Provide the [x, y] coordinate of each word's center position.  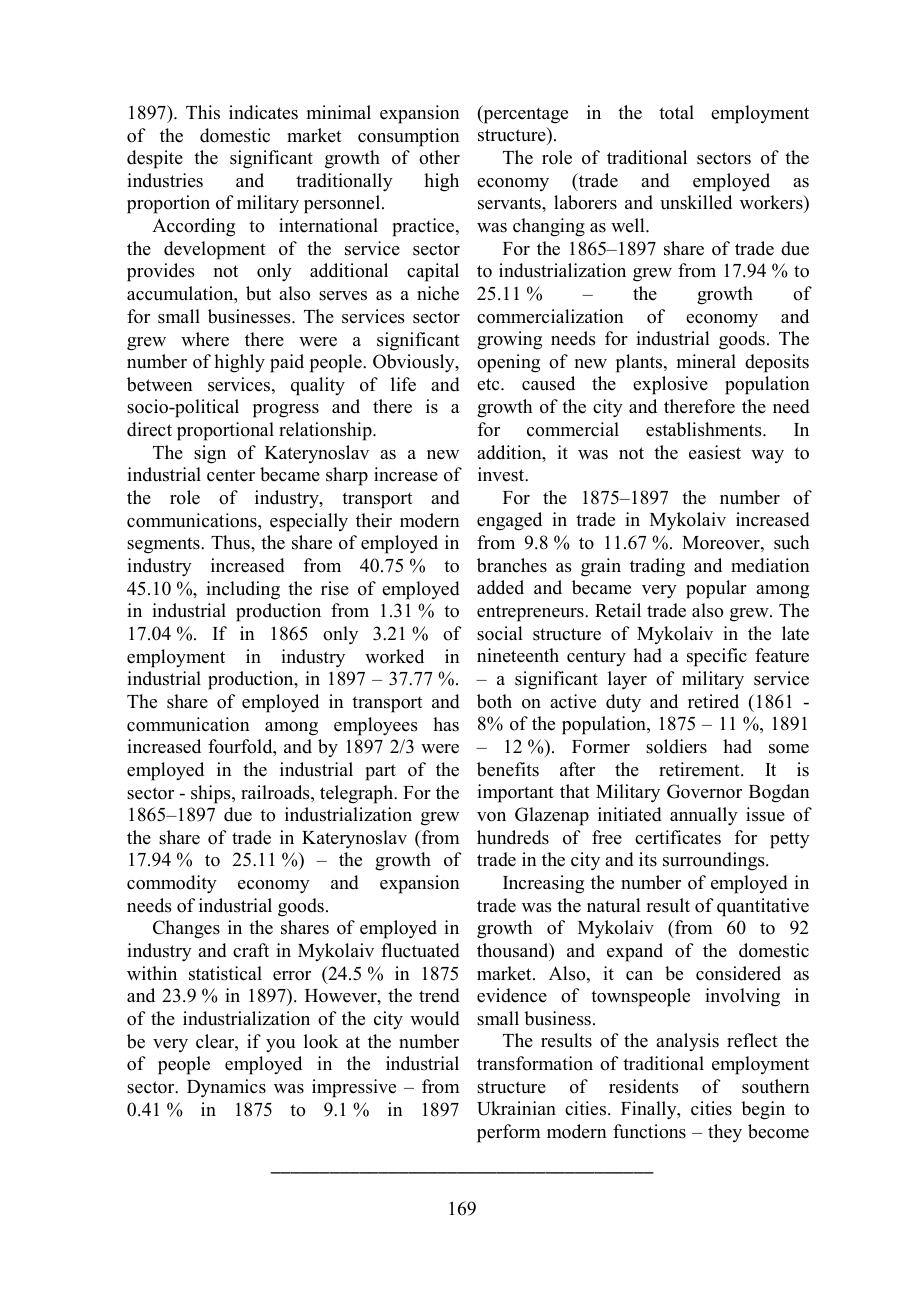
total [676, 112]
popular [716, 589]
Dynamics [226, 1088]
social [500, 633]
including [243, 590]
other [439, 157]
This [203, 112]
